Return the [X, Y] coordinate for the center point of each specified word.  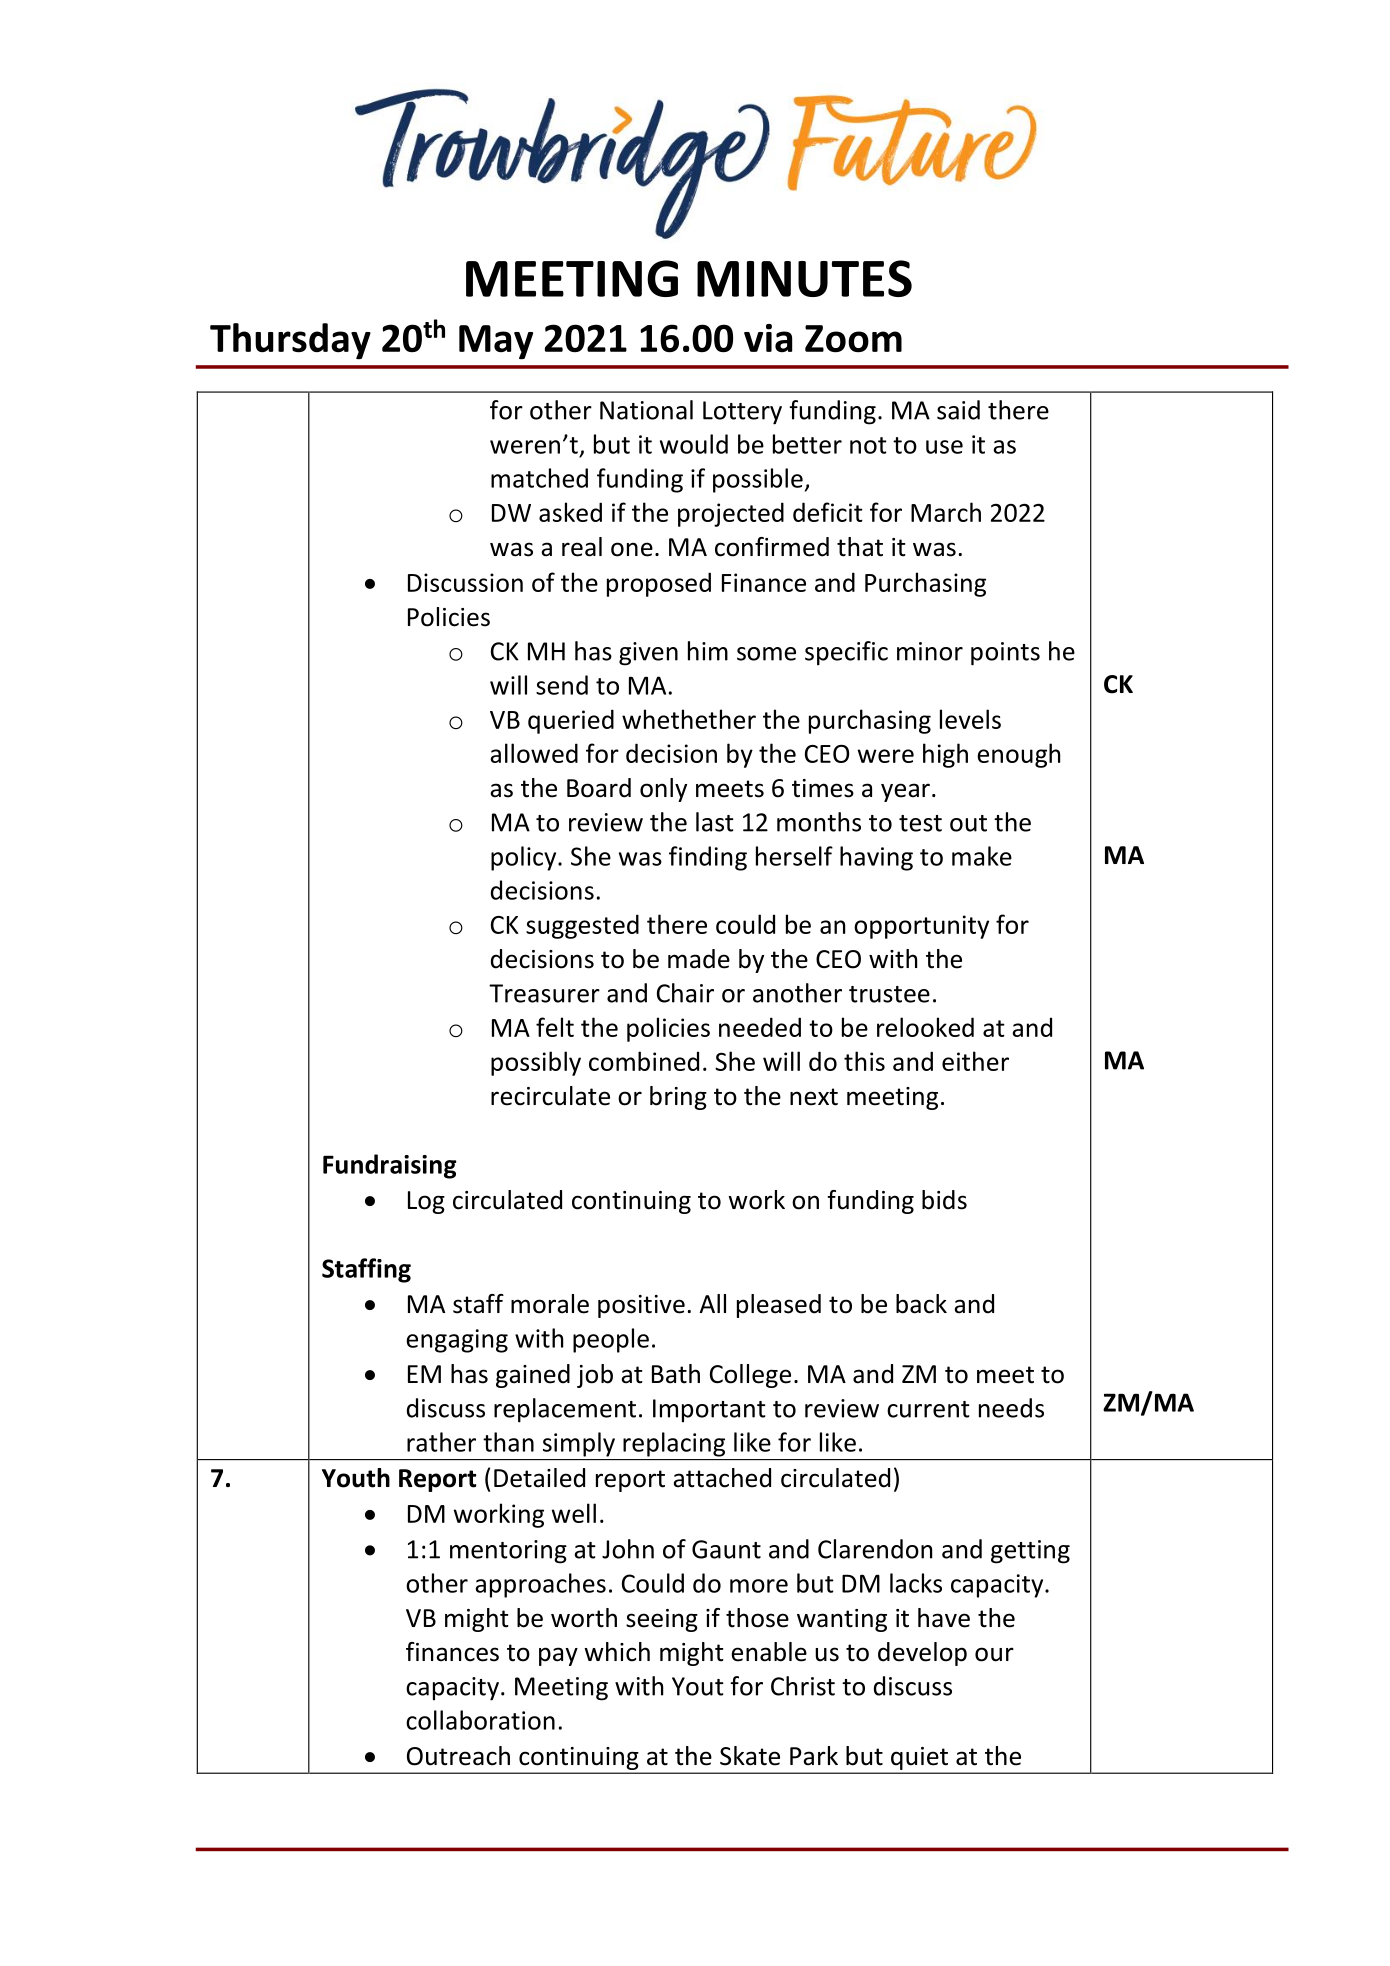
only [663, 790]
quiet [919, 1760]
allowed [534, 753]
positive [641, 1306]
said [958, 410]
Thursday [290, 341]
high [945, 755]
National [646, 410]
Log [426, 1202]
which [617, 1652]
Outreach [458, 1756]
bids [944, 1200]
